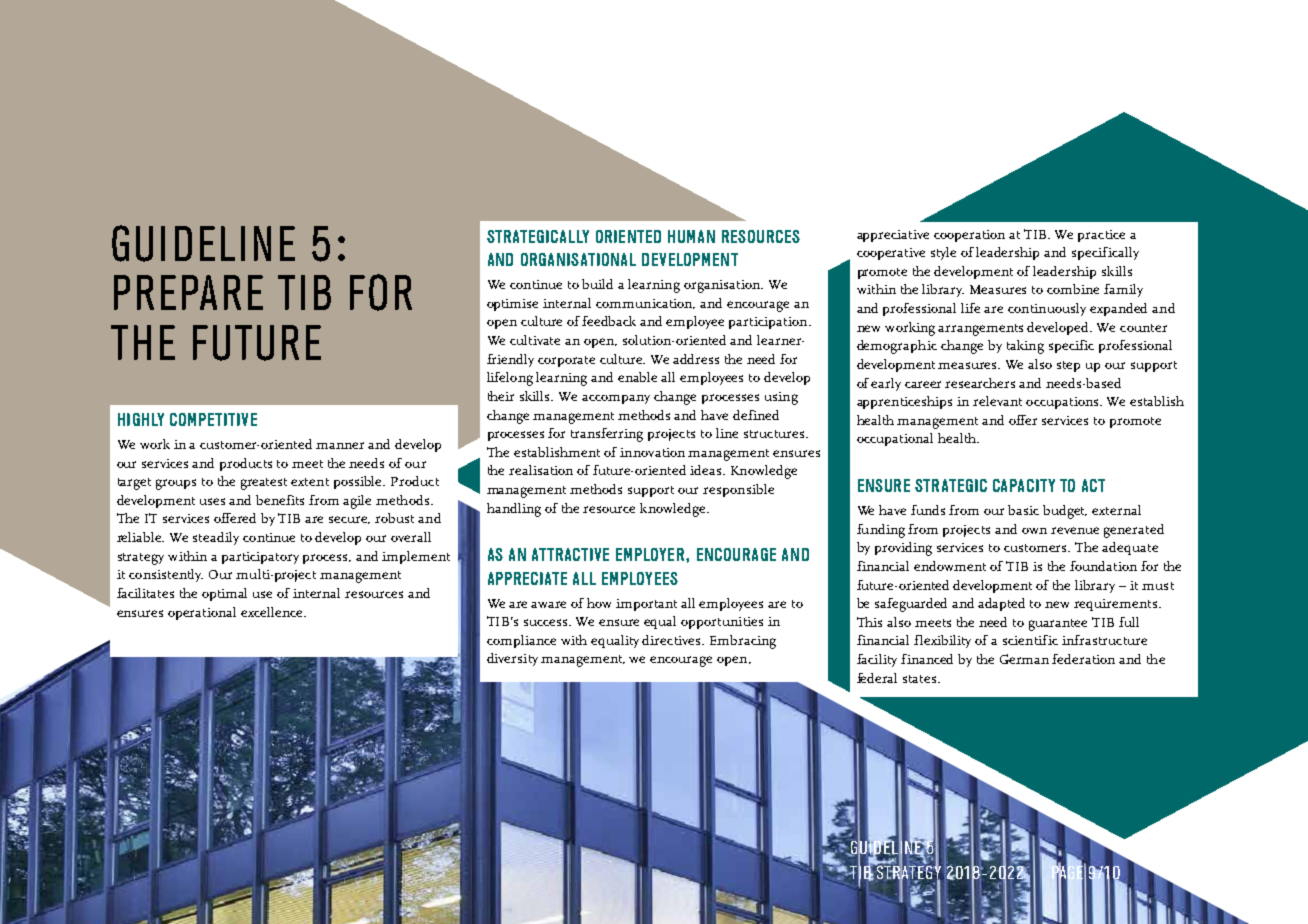  Describe the element at coordinates (691, 236) in the image. I see `HUMAN` at that location.
